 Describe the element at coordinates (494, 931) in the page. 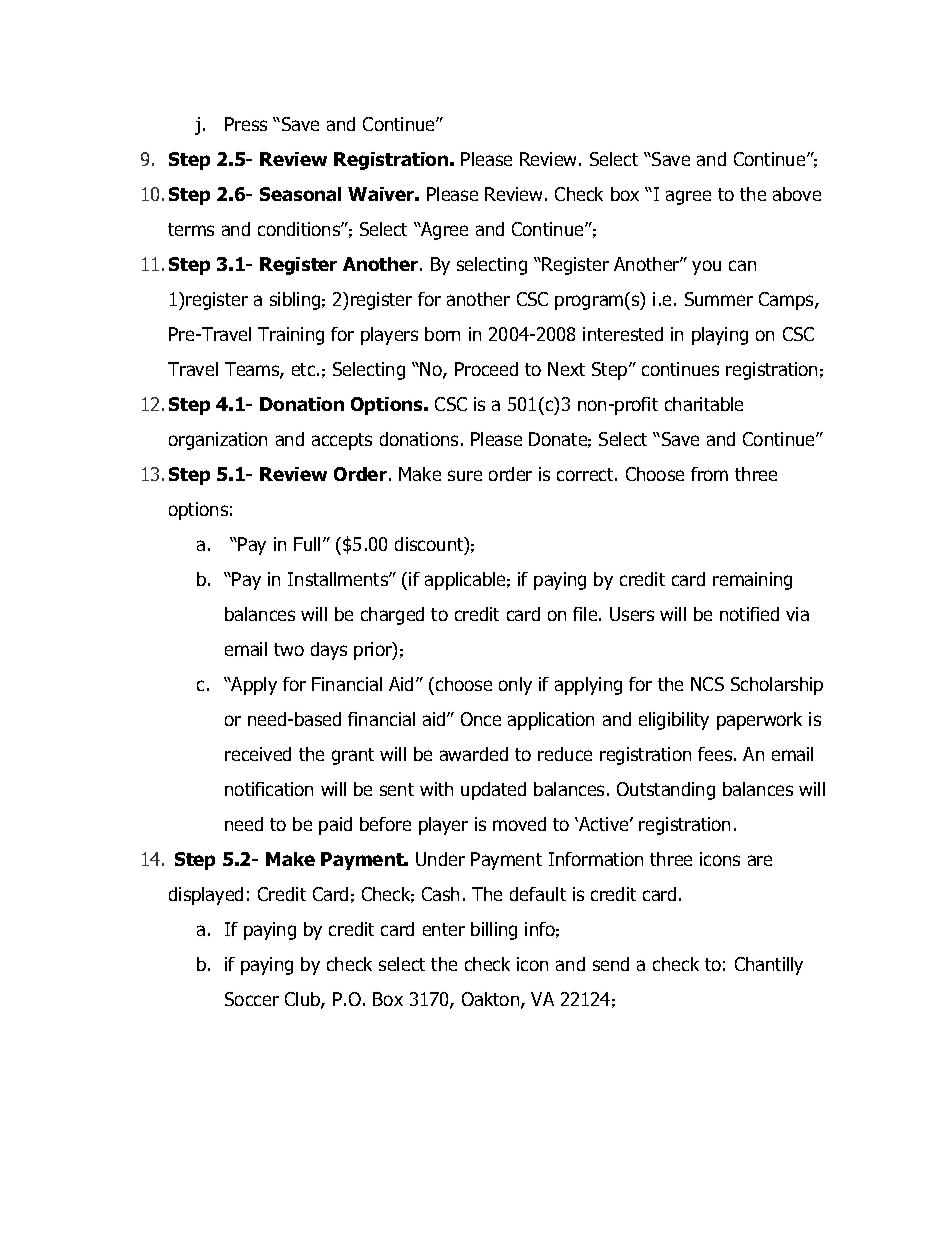

I see `billing` at that location.
